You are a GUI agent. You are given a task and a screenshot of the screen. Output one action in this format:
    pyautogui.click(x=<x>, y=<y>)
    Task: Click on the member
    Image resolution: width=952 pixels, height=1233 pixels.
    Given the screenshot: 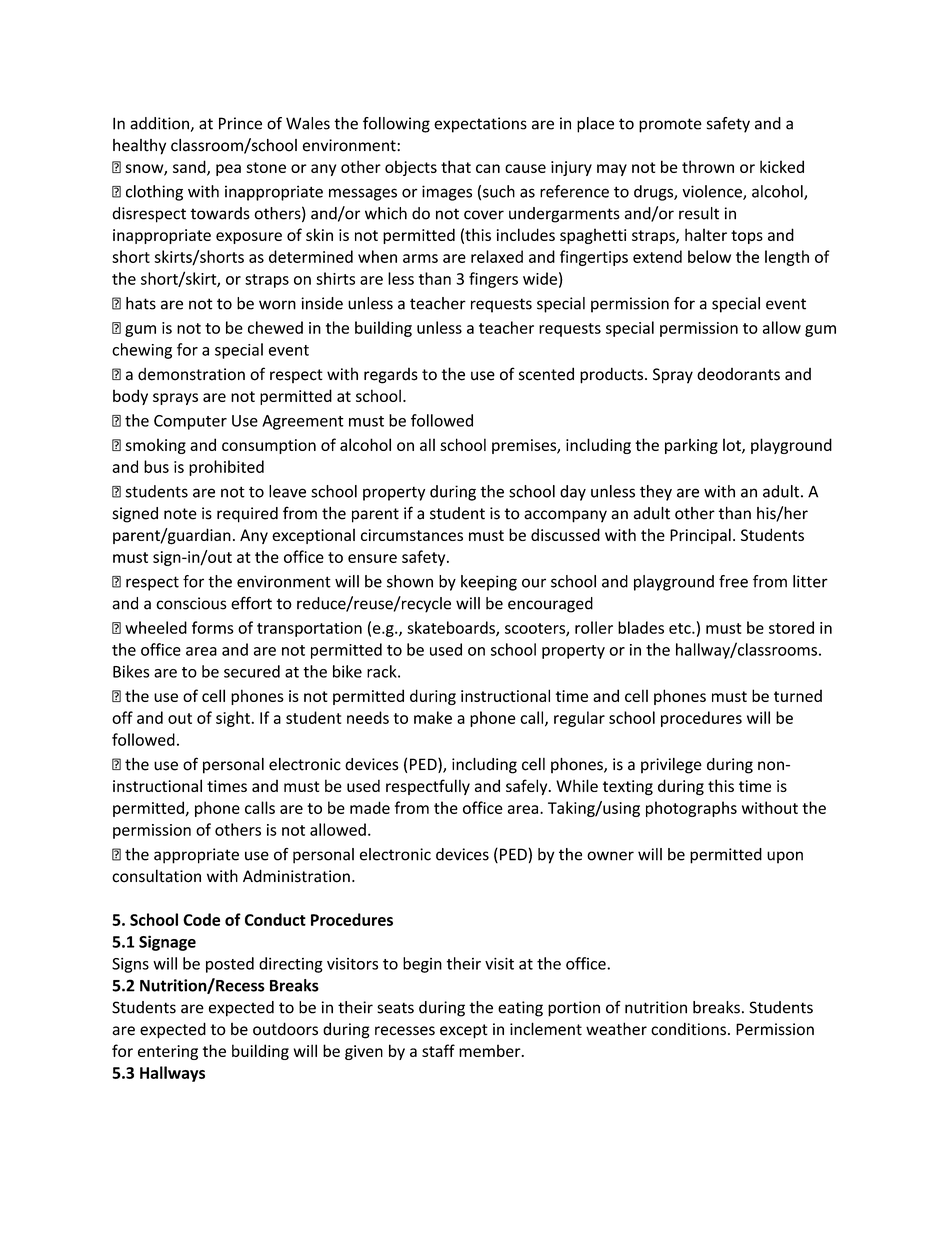 What is the action you would take?
    pyautogui.click(x=491, y=1050)
